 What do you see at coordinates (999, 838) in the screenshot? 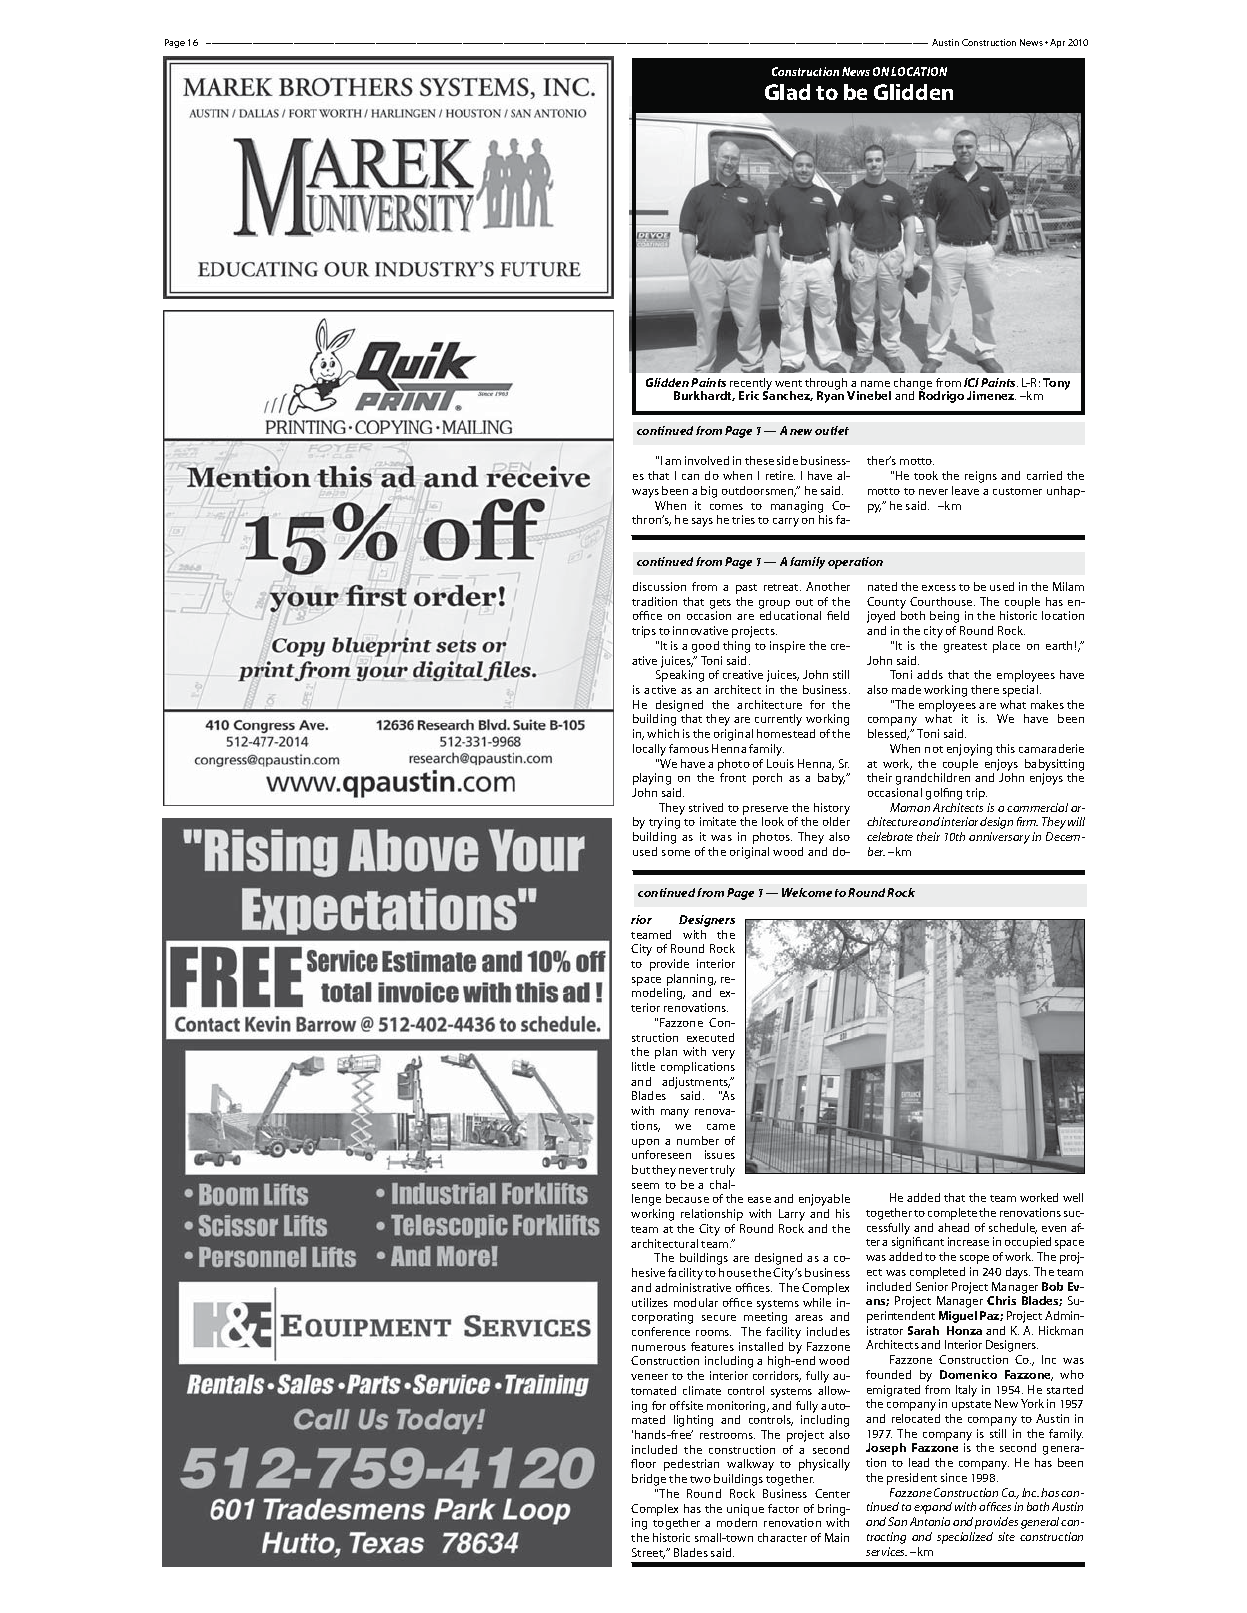
I see `anniversary` at bounding box center [999, 838].
